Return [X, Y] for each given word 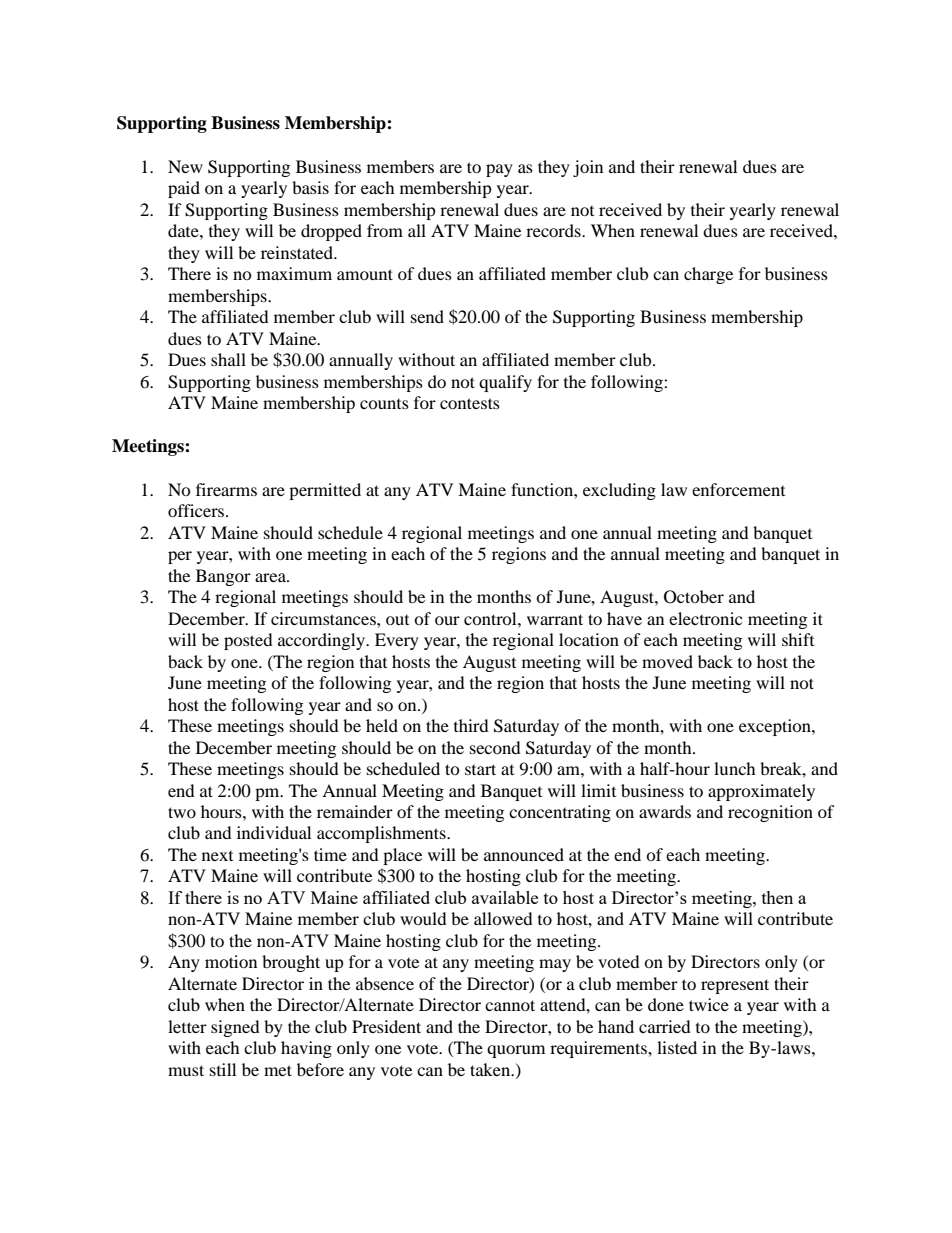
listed [677, 1047]
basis [310, 187]
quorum [516, 1051]
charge [708, 275]
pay [499, 170]
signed [235, 1028]
